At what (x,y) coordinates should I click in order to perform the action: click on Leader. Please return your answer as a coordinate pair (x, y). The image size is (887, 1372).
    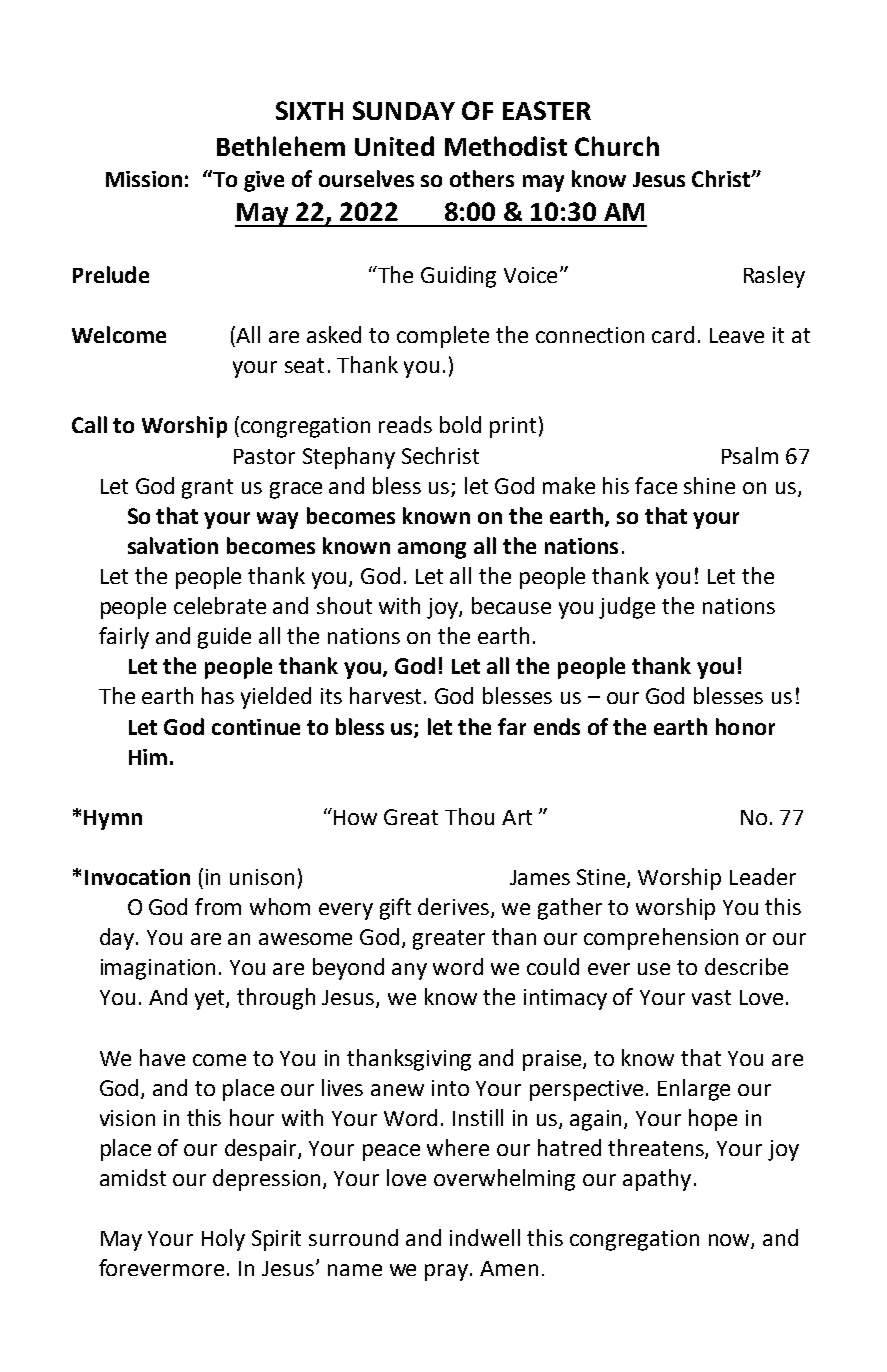
    Looking at the image, I should click on (763, 876).
